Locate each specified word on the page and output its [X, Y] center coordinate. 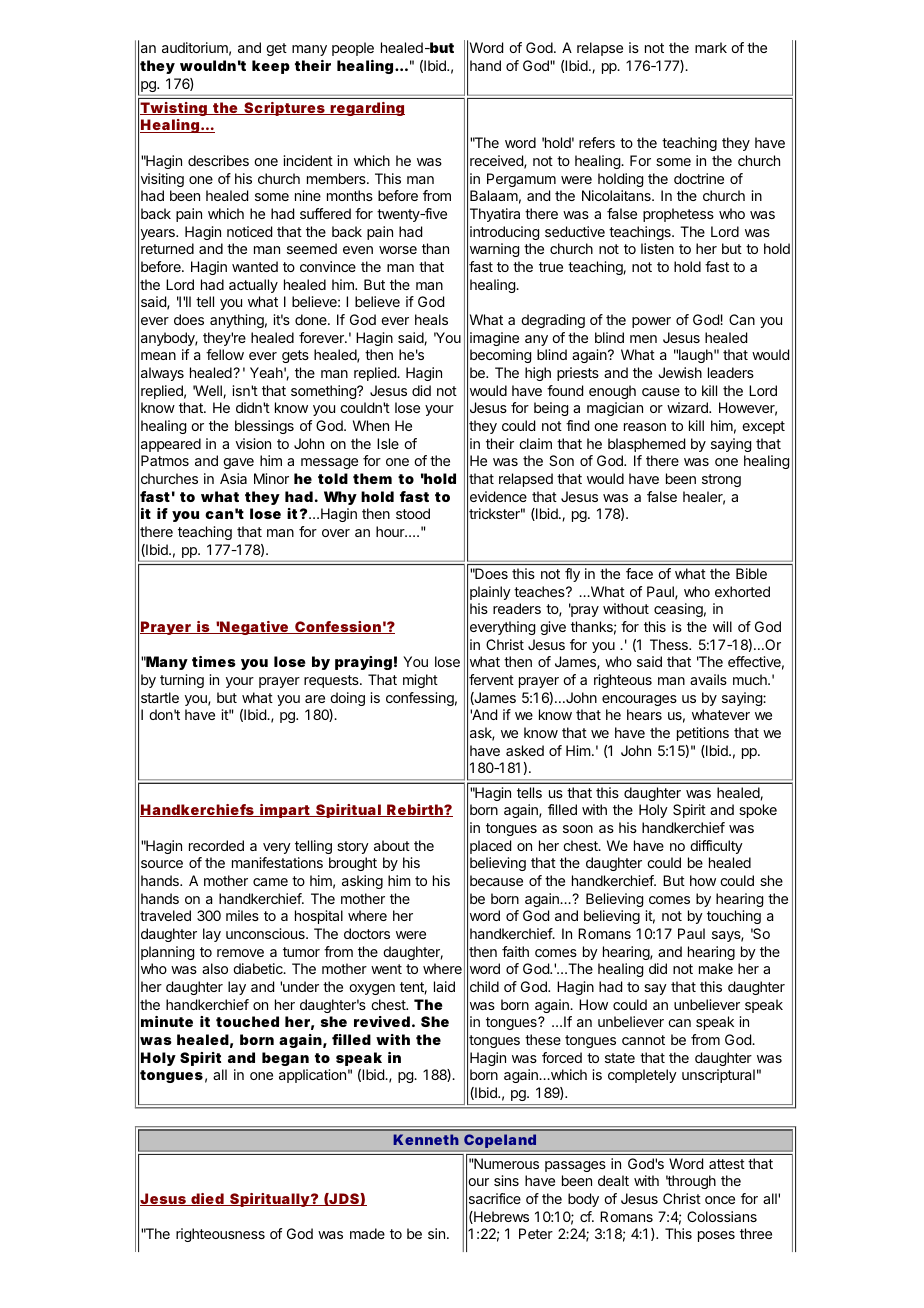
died [208, 1199]
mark [711, 47]
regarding [367, 109]
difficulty [716, 847]
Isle [388, 443]
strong [721, 480]
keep [271, 67]
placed [490, 847]
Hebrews [500, 1217]
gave [238, 463]
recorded [216, 845]
